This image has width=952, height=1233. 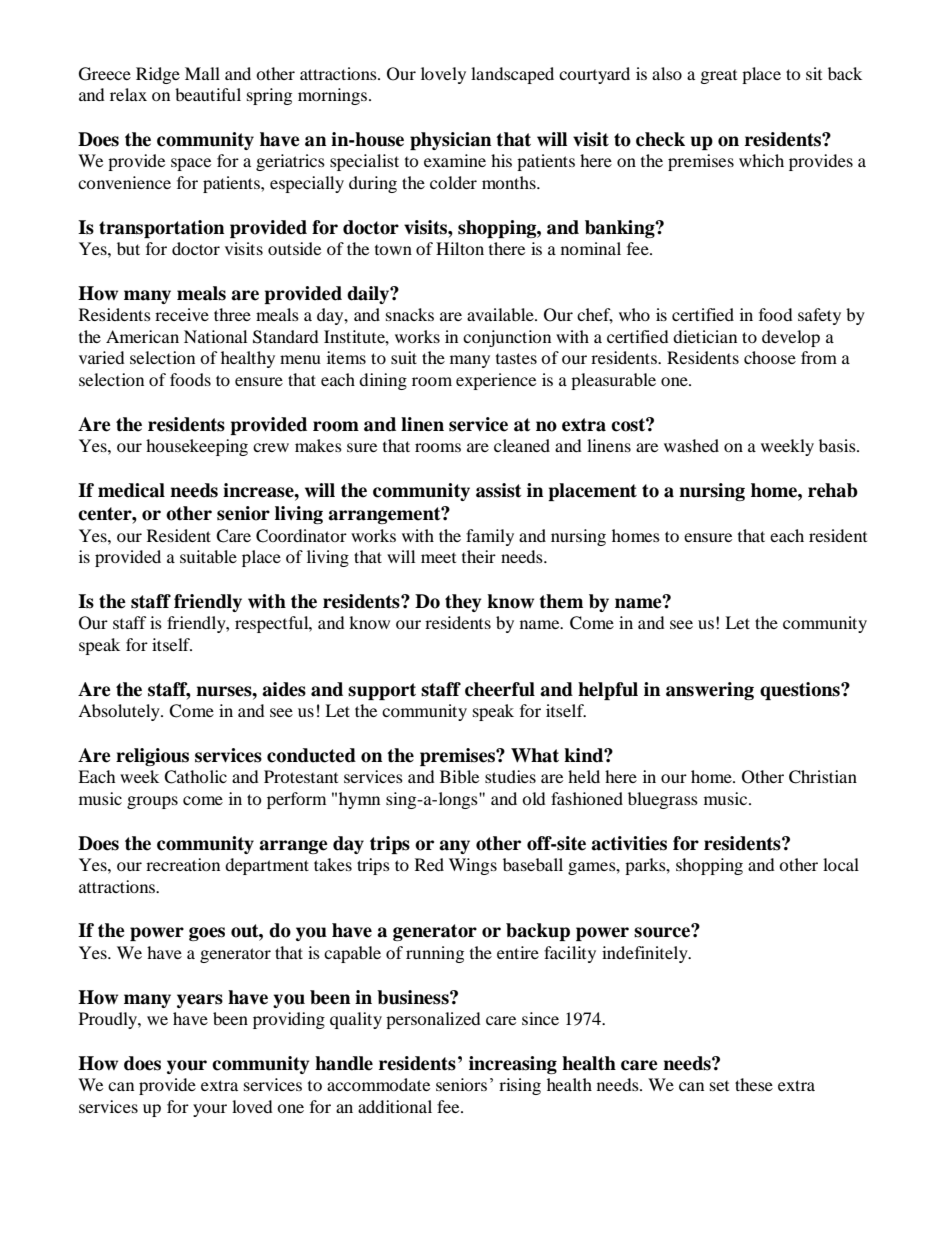 What do you see at coordinates (252, 1106) in the image?
I see `loved` at bounding box center [252, 1106].
